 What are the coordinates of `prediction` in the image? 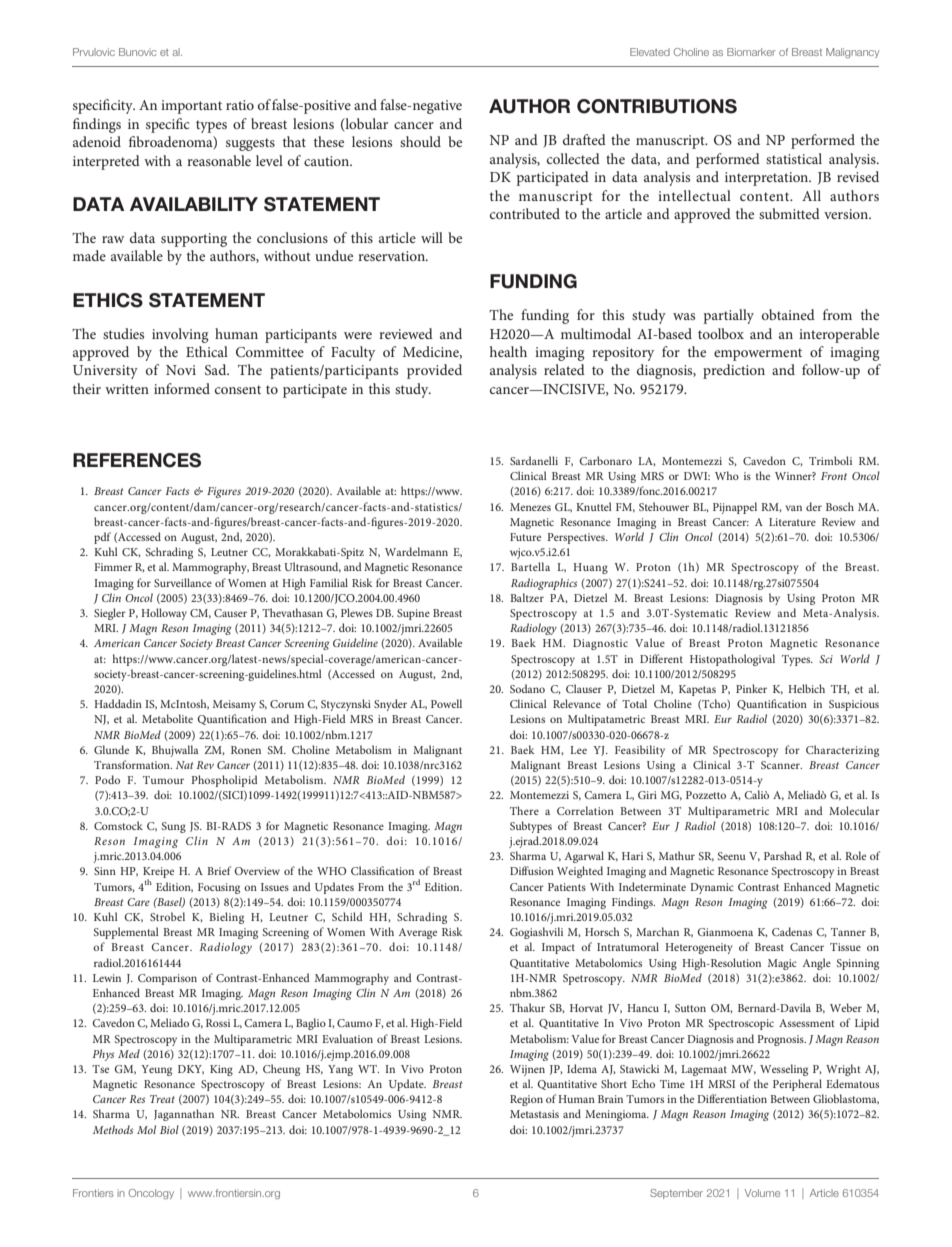 It's located at (734, 371).
